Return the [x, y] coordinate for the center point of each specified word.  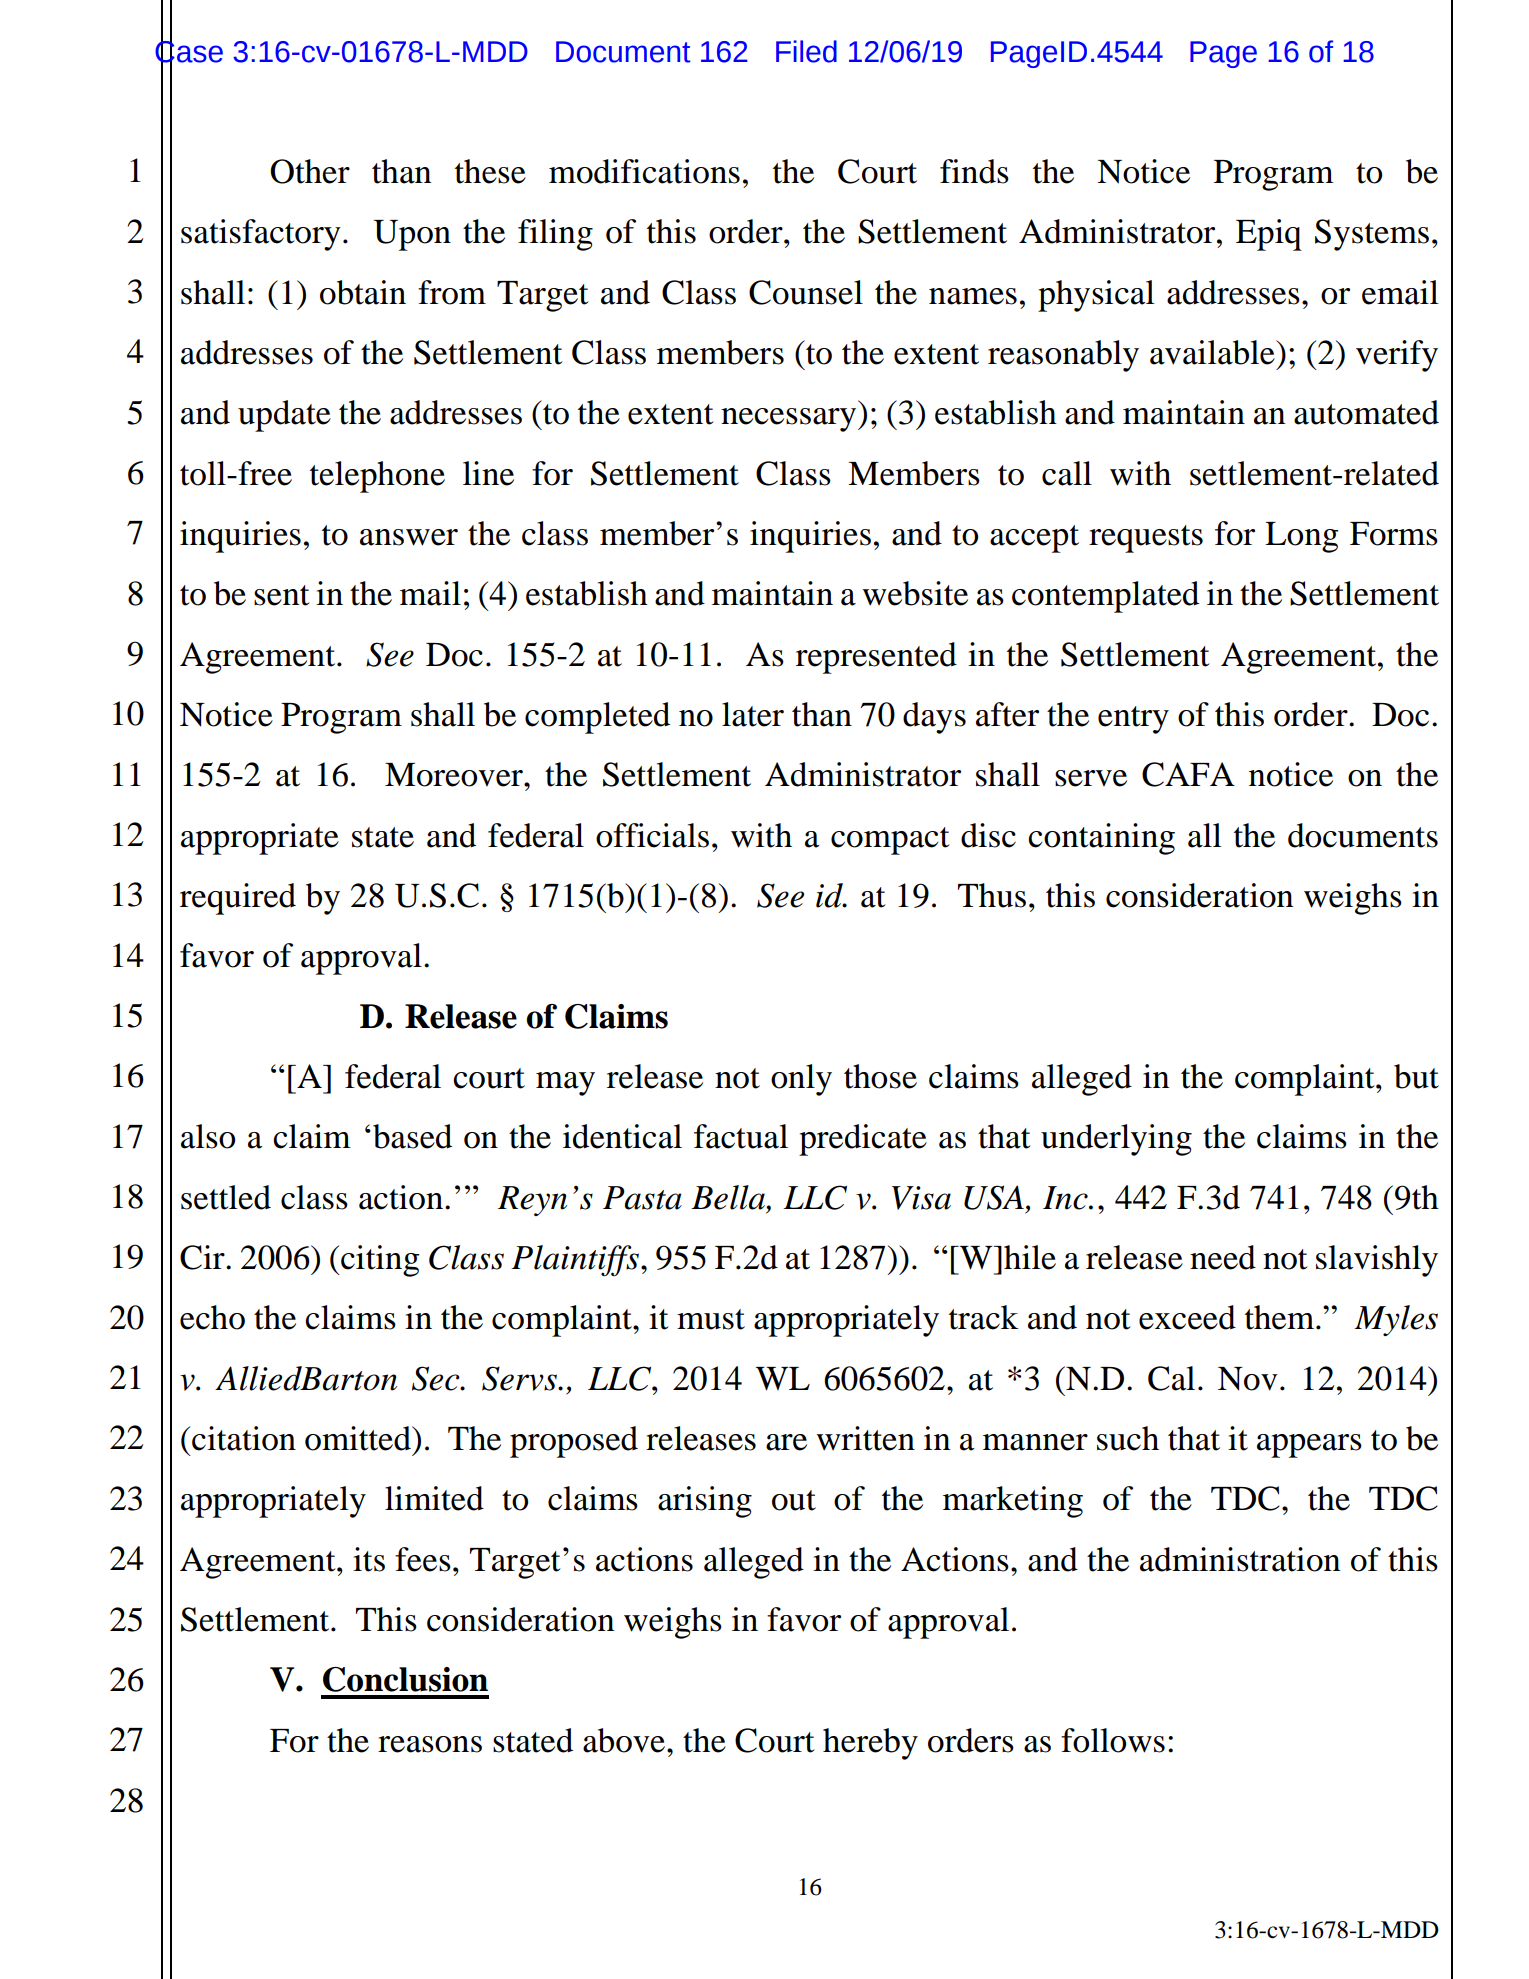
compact [890, 841]
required [238, 899]
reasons [430, 1744]
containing [1101, 839]
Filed [806, 51]
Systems [1372, 235]
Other [310, 171]
